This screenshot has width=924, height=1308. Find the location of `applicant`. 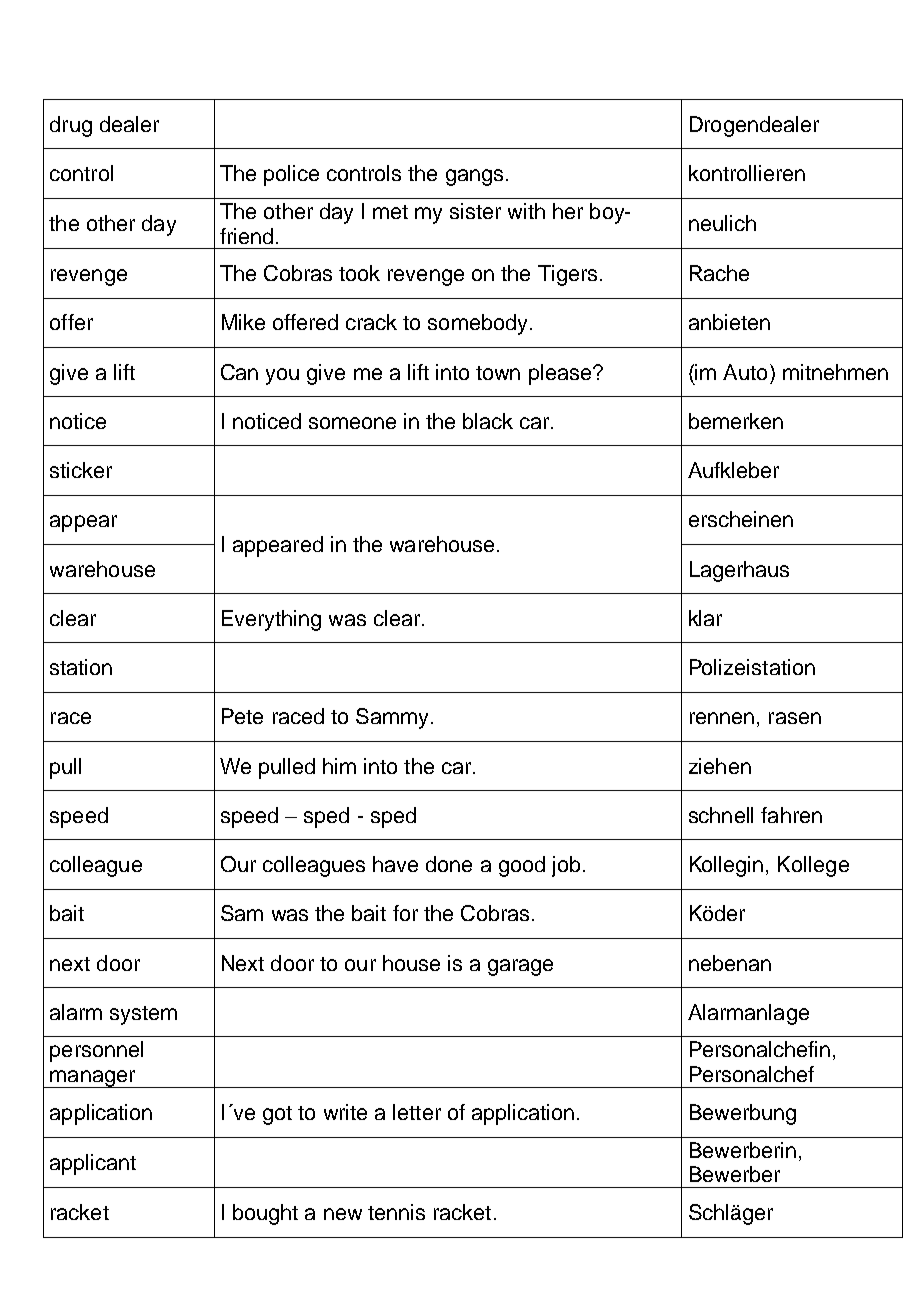

applicant is located at coordinates (93, 1164).
